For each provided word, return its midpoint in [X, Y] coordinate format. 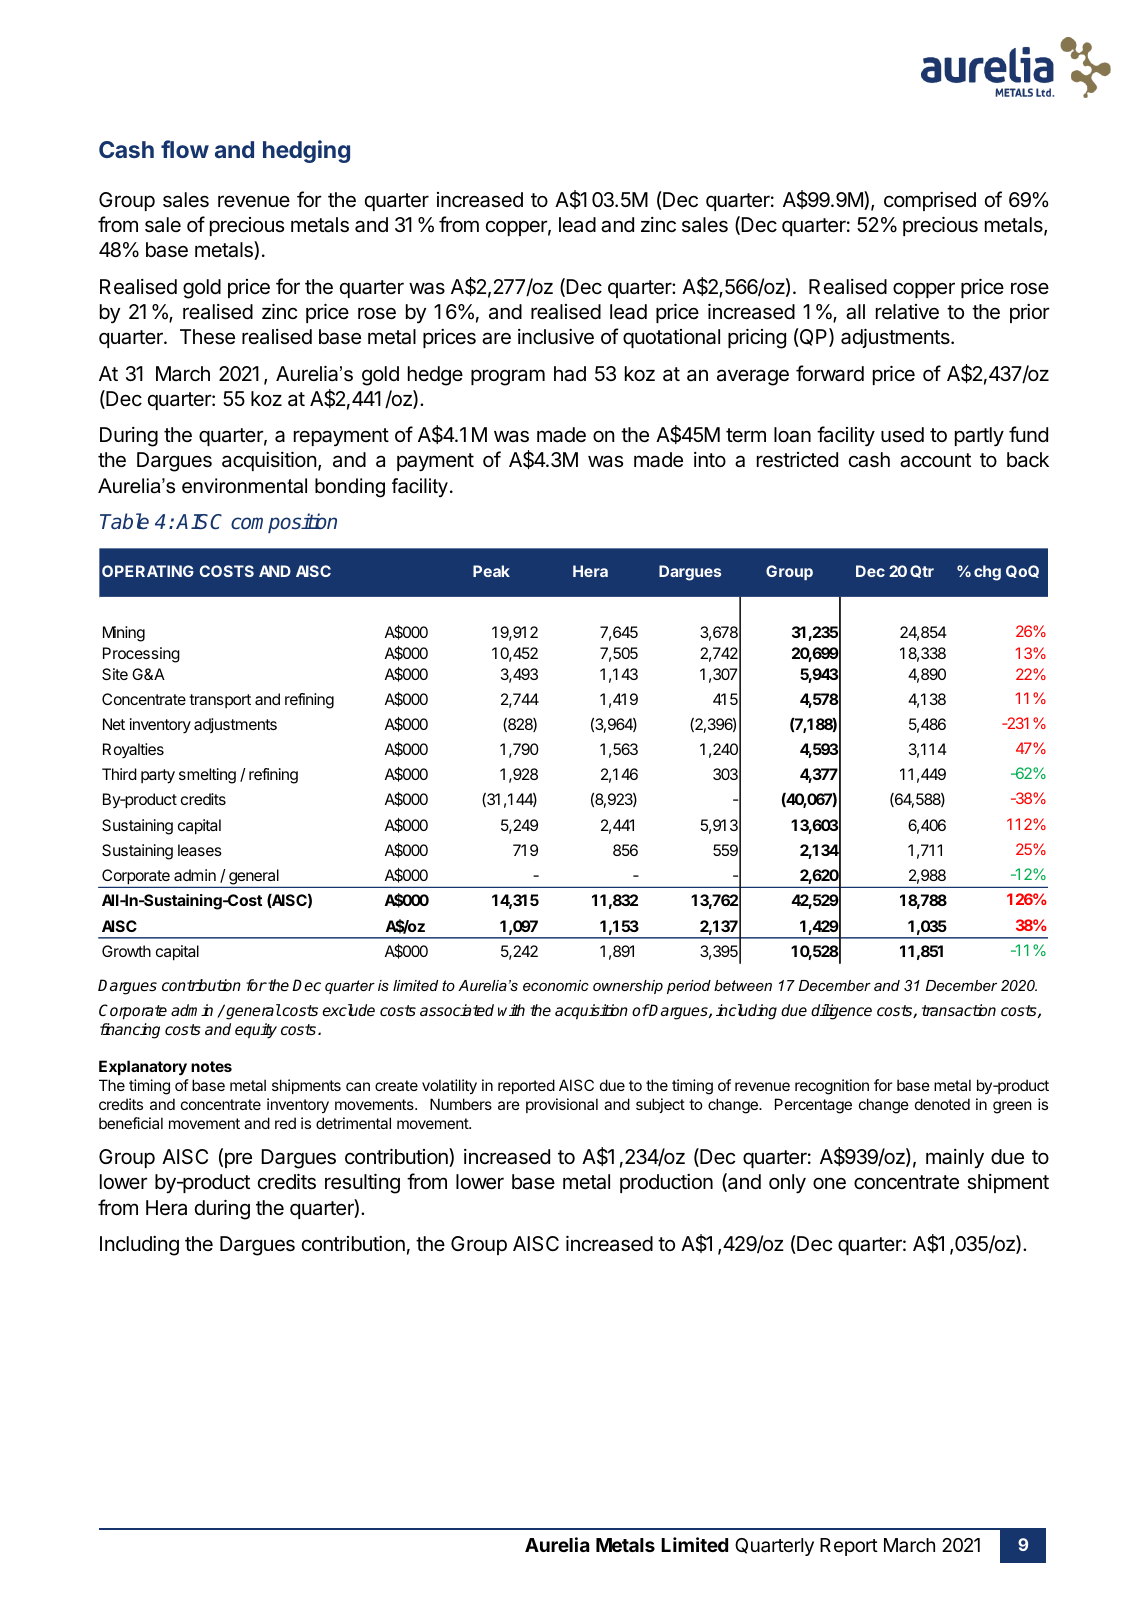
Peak [491, 571]
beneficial [131, 1123]
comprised [930, 201]
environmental [244, 486]
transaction [959, 1010]
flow [185, 149]
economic [556, 985]
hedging [306, 151]
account [935, 460]
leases [200, 850]
